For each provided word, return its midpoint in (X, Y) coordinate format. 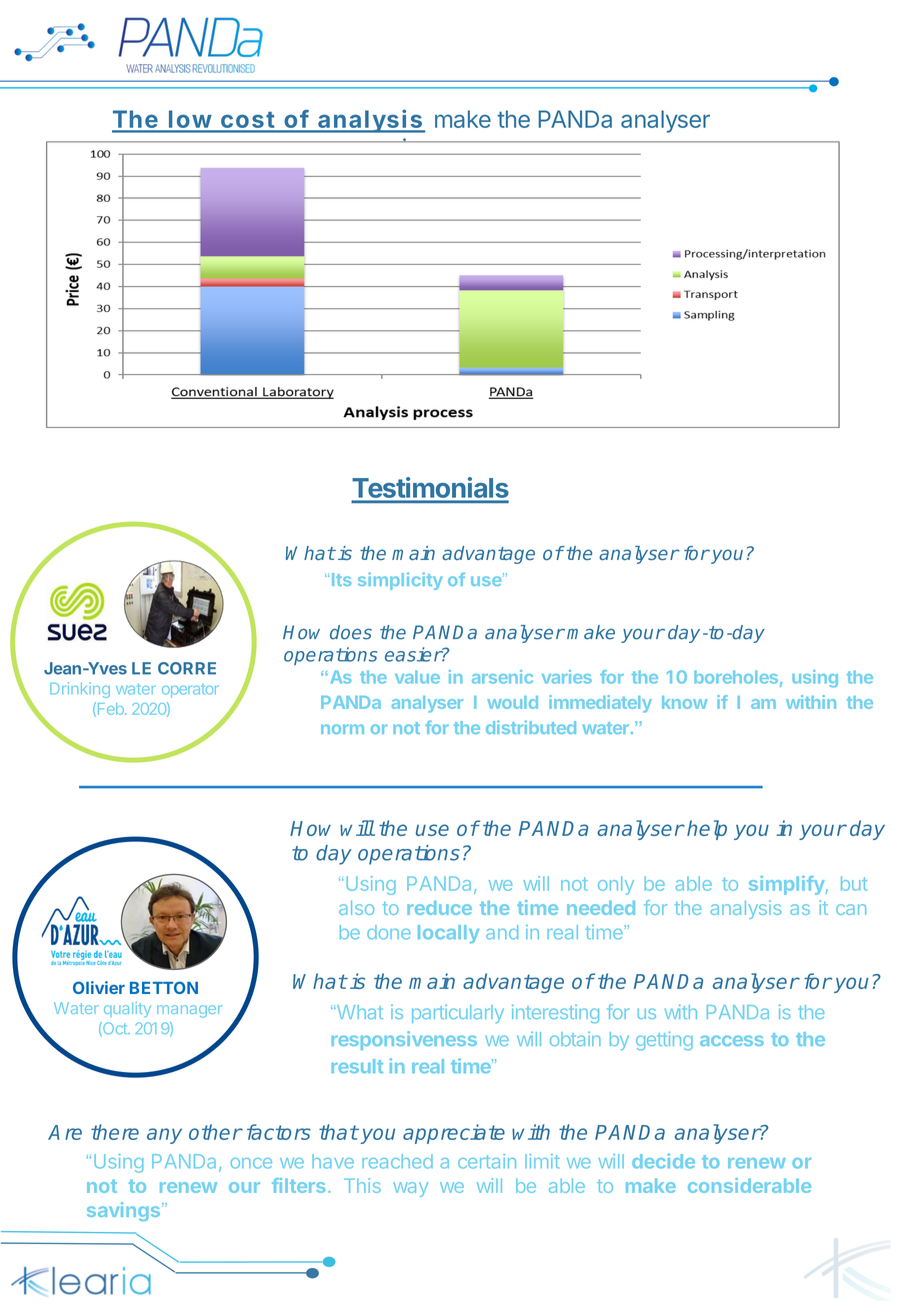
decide (663, 1161)
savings (125, 1211)
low (190, 121)
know (684, 702)
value (417, 677)
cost (247, 121)
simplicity (400, 581)
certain (487, 1161)
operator (190, 691)
